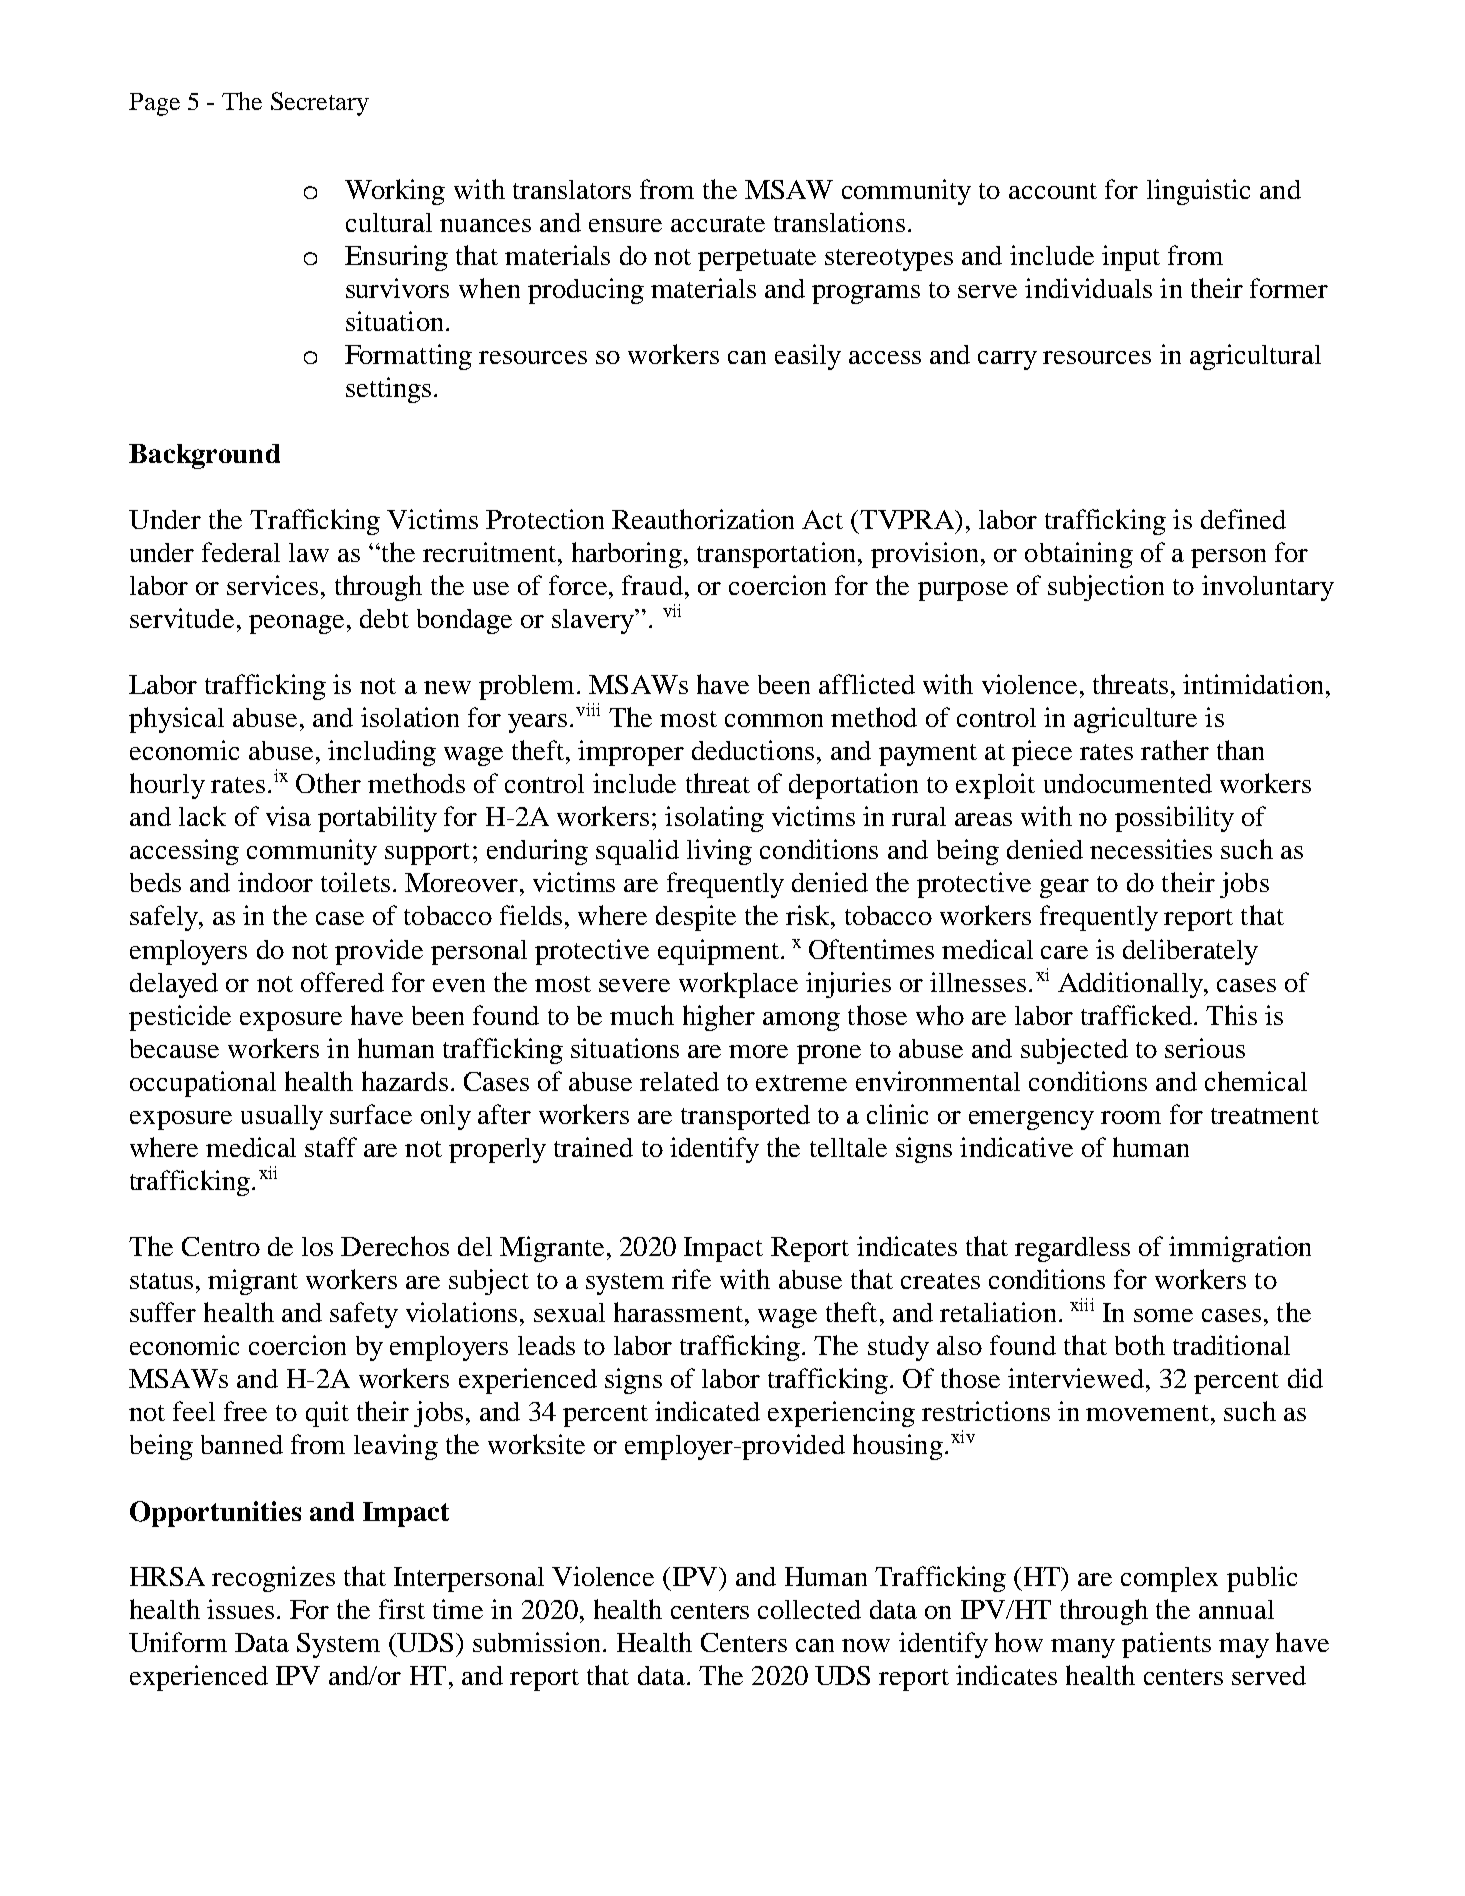 This page has width=1465, height=1896. What do you see at coordinates (776, 555) in the page?
I see `transportation` at bounding box center [776, 555].
